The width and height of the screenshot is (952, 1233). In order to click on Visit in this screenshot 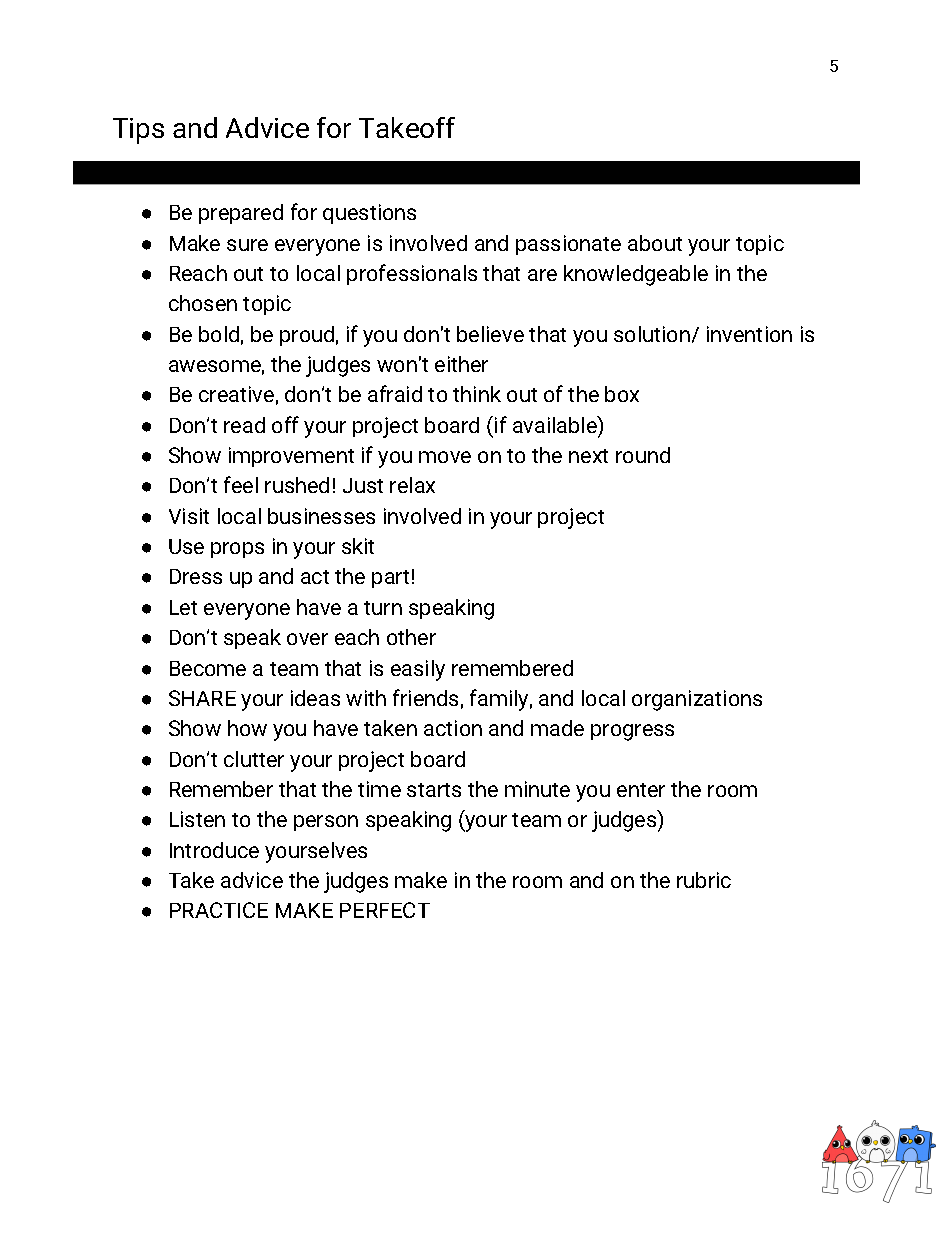, I will do `click(189, 516)`.
